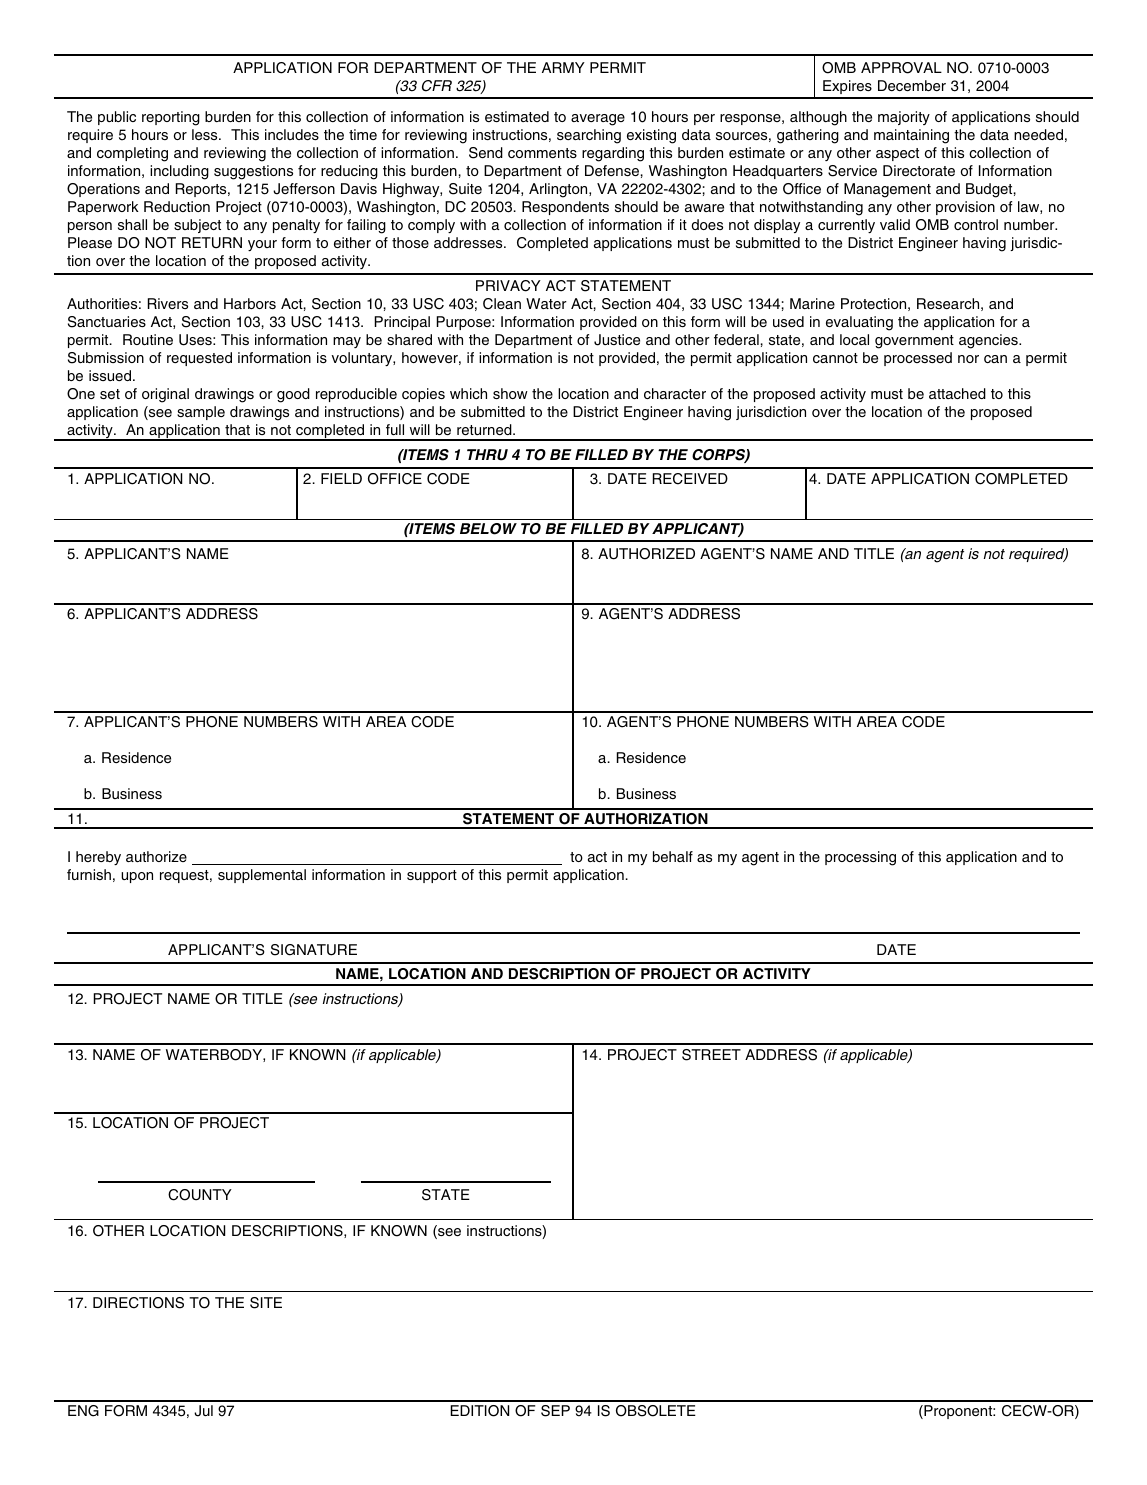 Image resolution: width=1147 pixels, height=1485 pixels. I want to click on majority, so click(904, 118).
